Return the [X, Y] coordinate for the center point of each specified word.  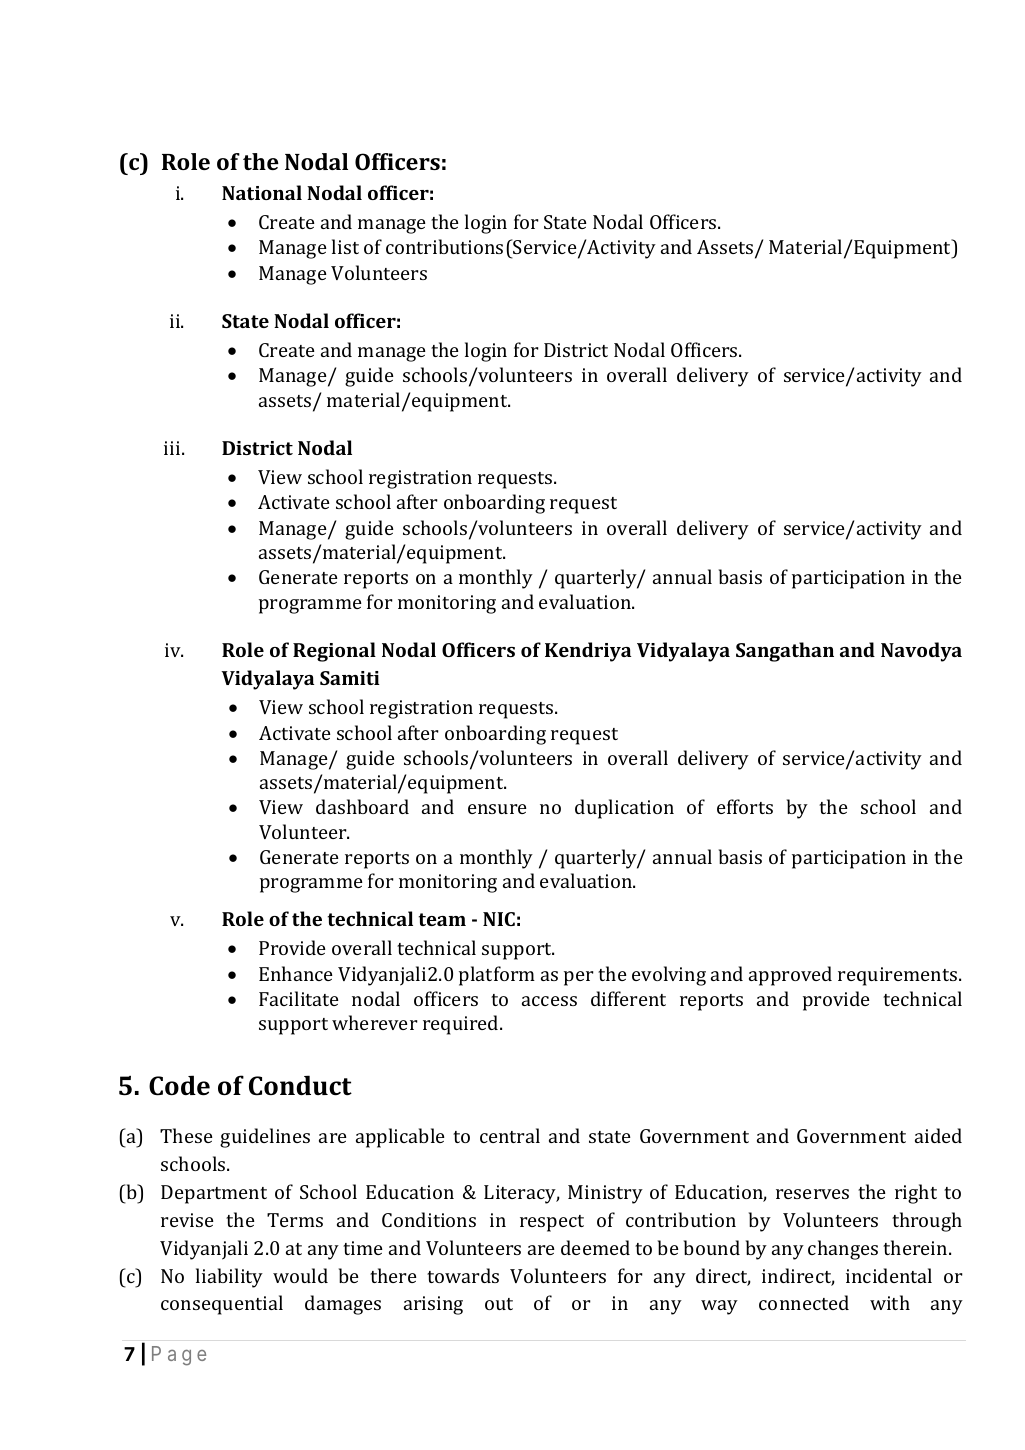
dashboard [362, 806]
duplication [624, 809]
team [442, 919]
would [300, 1275]
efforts [745, 806]
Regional [334, 652]
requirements [899, 976]
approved [790, 976]
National [262, 192]
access [549, 1001]
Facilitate [299, 998]
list [345, 246]
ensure [497, 809]
